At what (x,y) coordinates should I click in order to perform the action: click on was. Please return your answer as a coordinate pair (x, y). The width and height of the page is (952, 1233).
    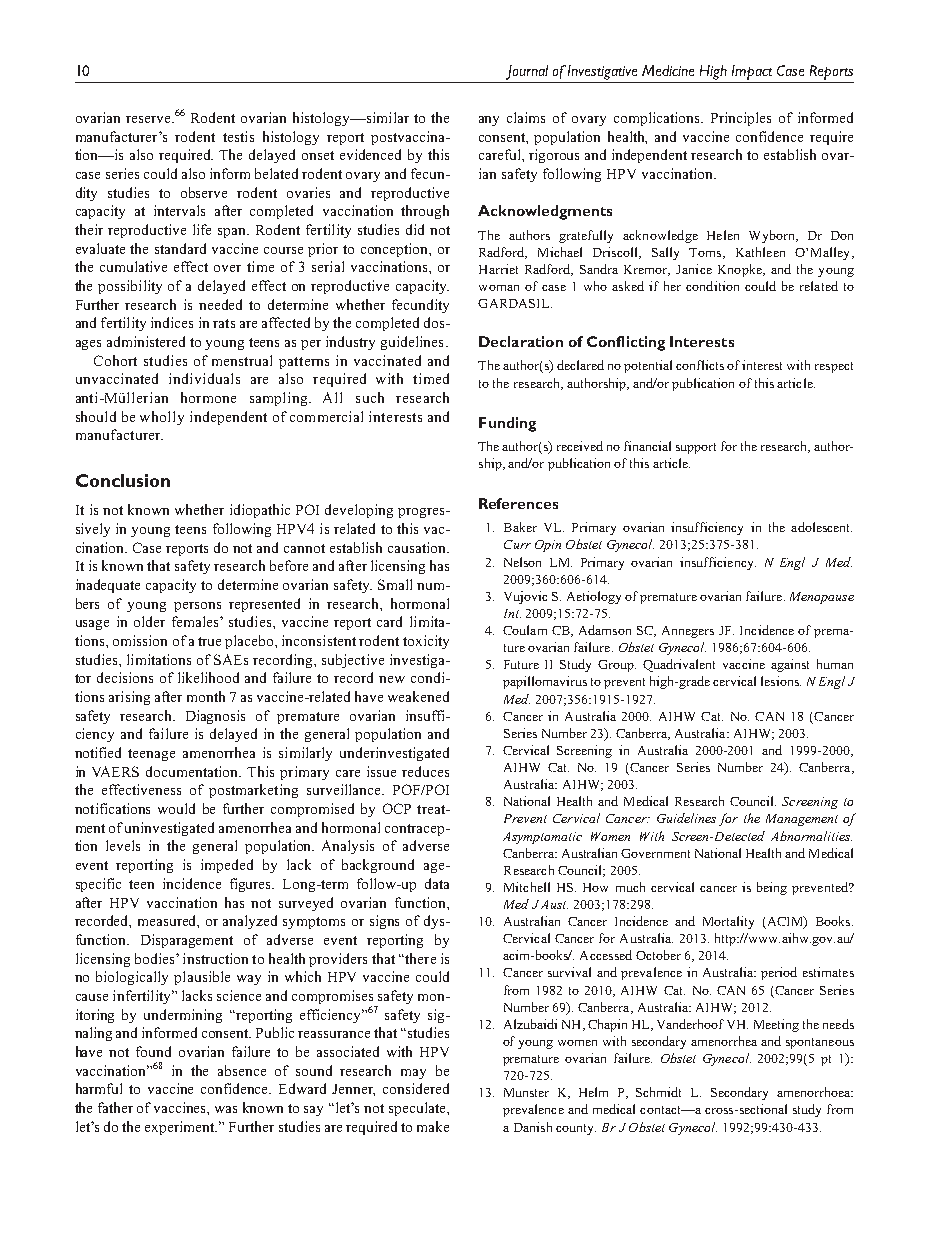
    Looking at the image, I should click on (226, 1109).
